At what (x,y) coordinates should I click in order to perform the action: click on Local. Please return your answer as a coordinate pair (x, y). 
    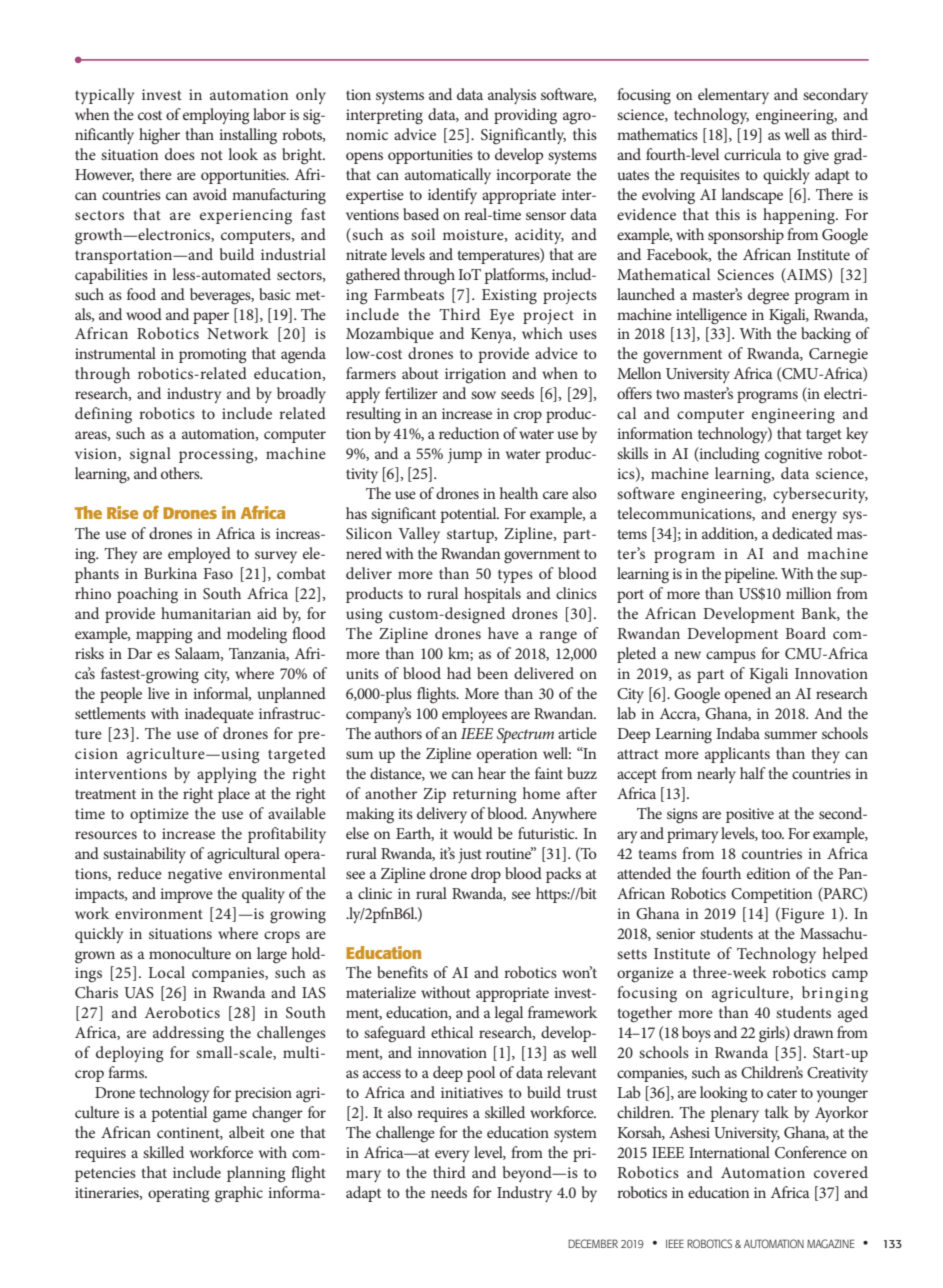
    Looking at the image, I should click on (166, 972).
